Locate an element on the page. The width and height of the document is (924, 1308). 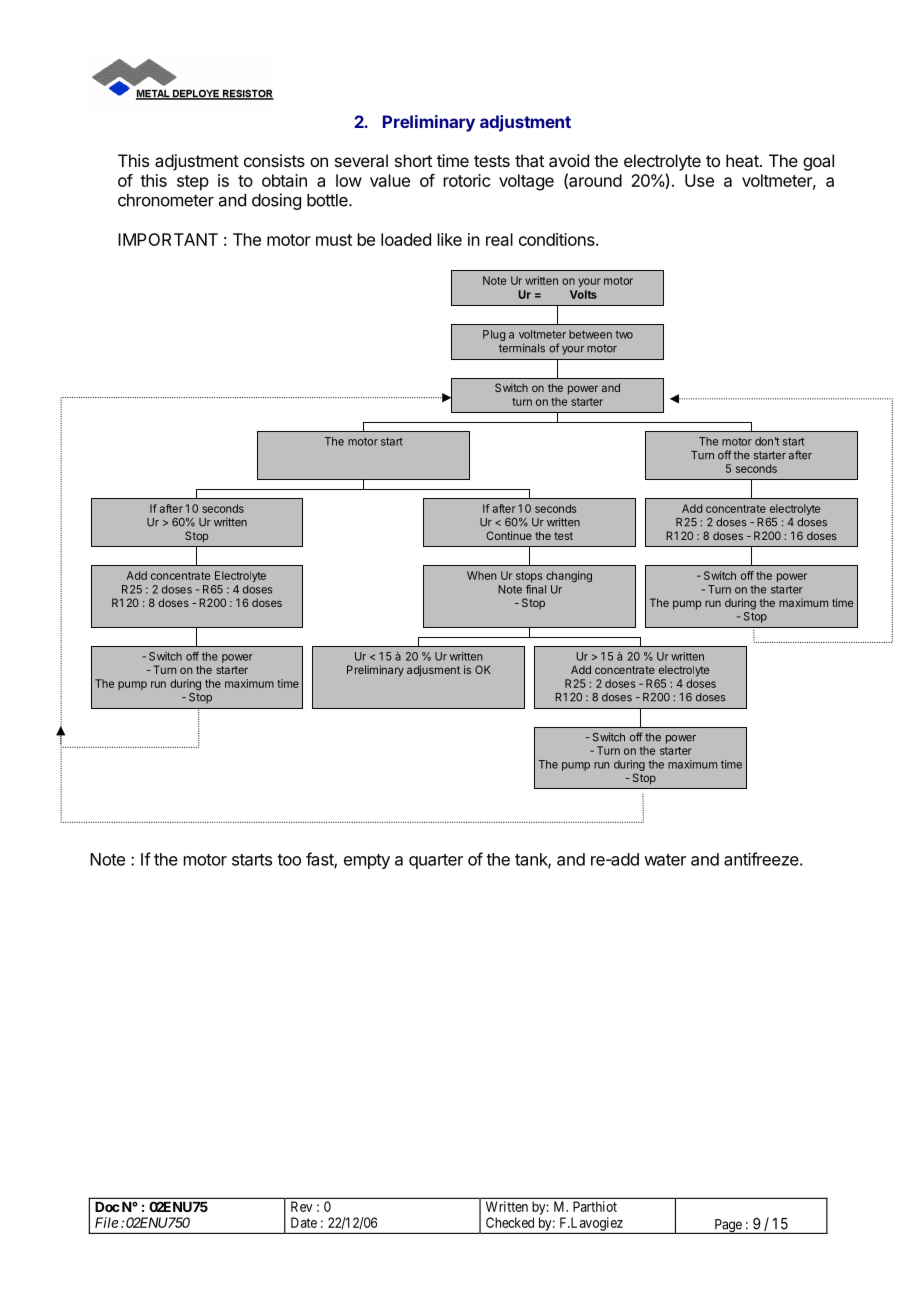
Use is located at coordinates (699, 180).
